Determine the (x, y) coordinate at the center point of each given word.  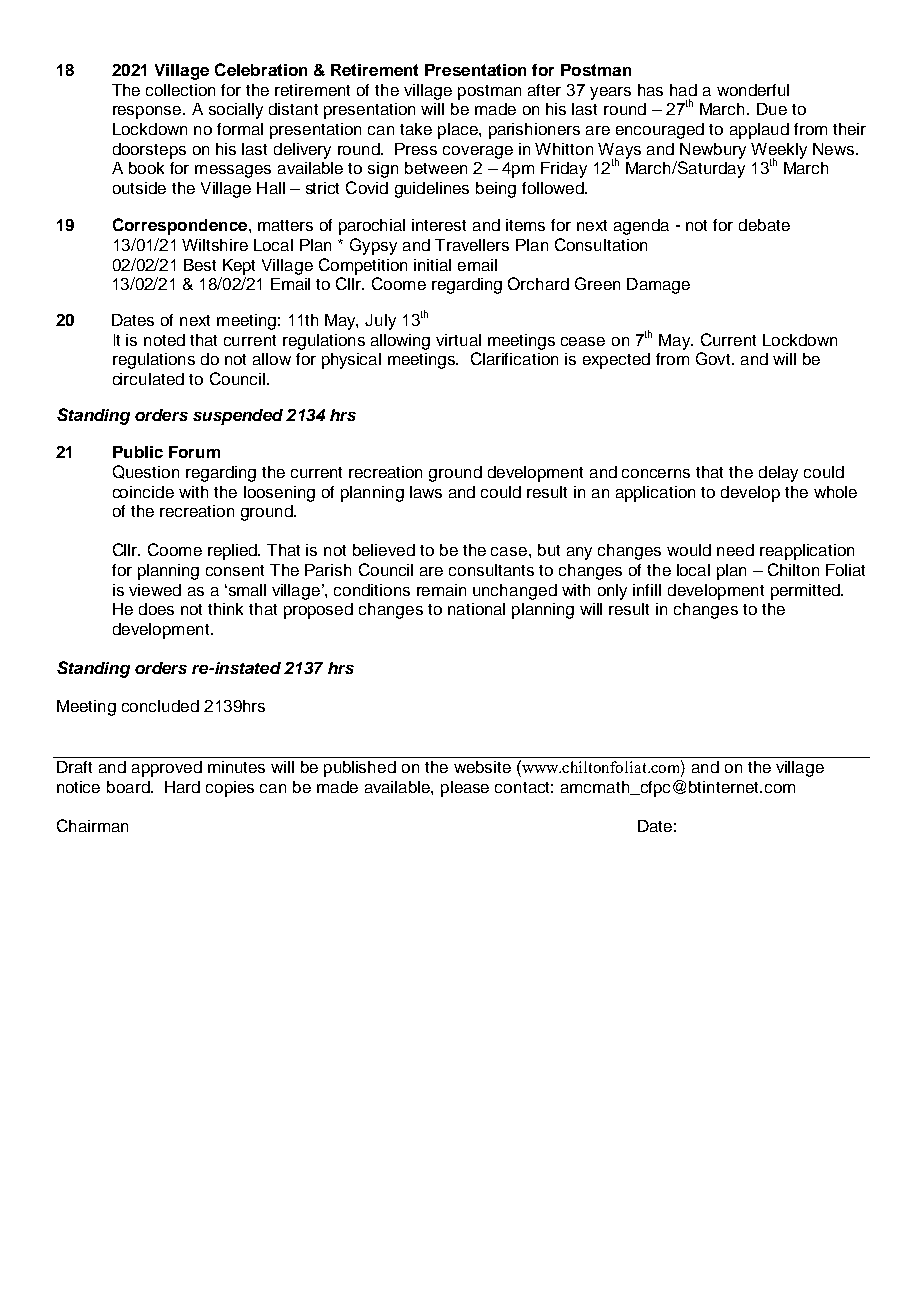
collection (180, 90)
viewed (155, 590)
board (129, 787)
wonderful (753, 90)
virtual (458, 340)
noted (164, 340)
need (735, 550)
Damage (658, 286)
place (459, 131)
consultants (491, 570)
